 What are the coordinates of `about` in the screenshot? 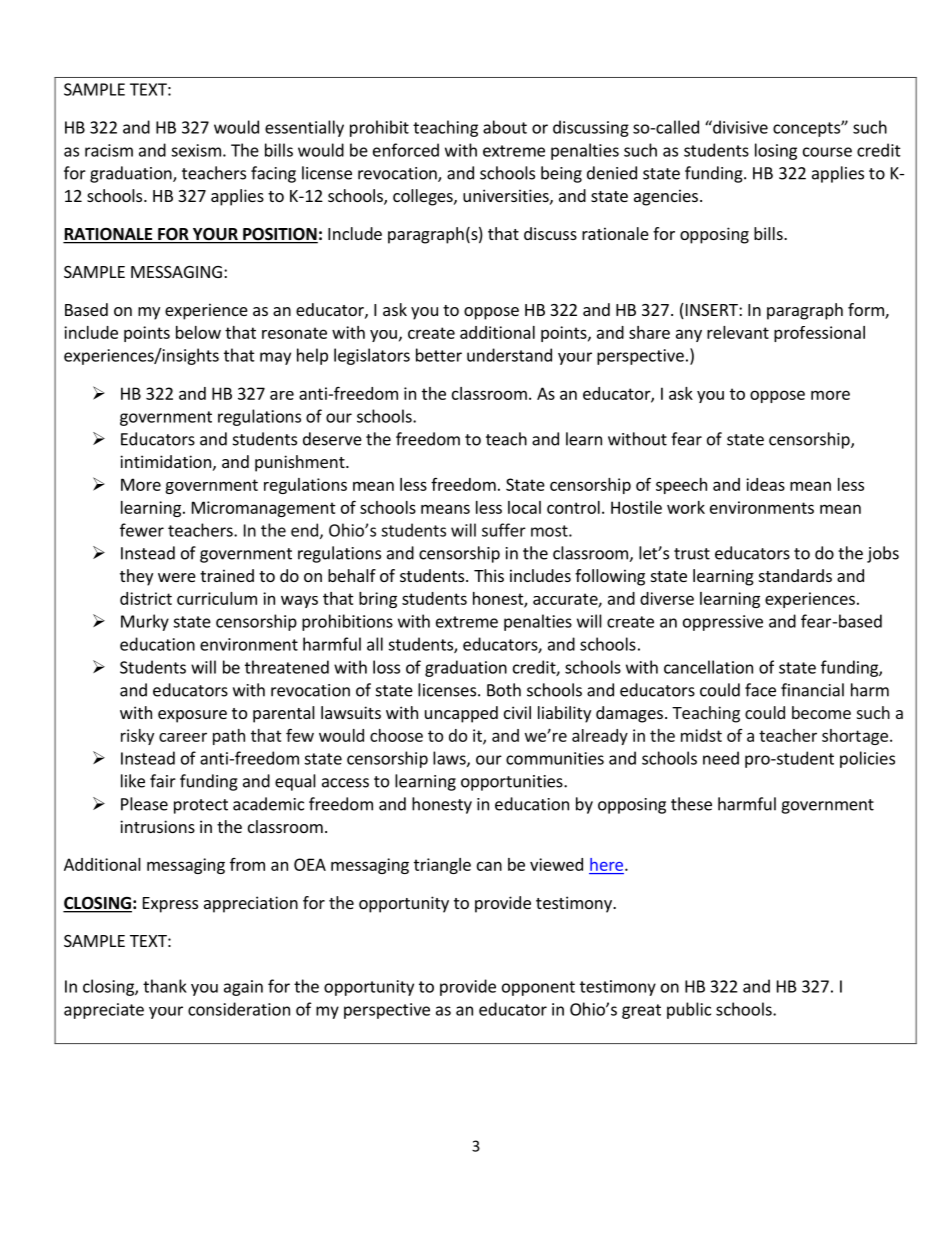 It's located at (505, 127).
